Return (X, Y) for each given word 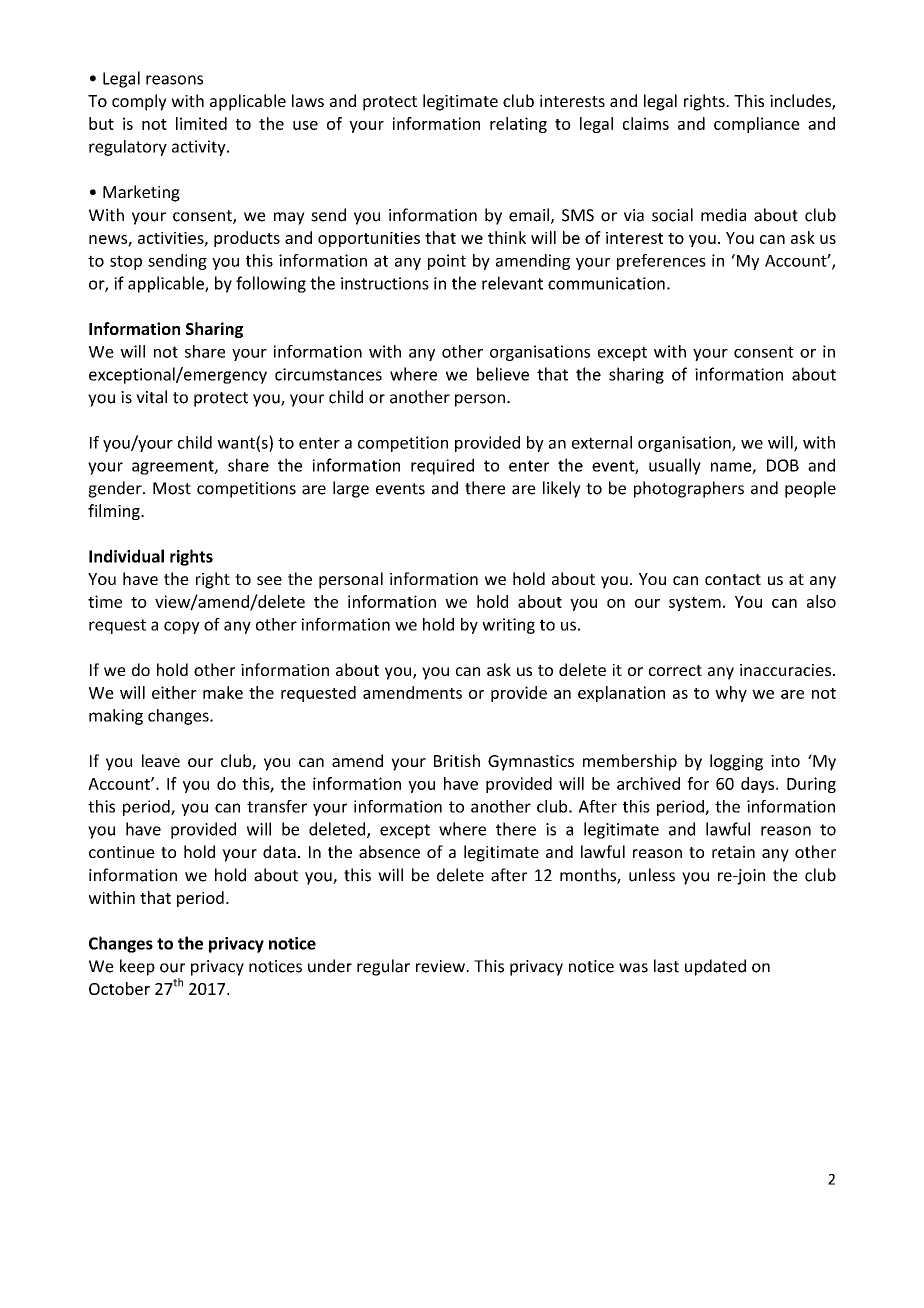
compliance (757, 125)
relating (518, 125)
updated (715, 967)
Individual (126, 556)
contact (733, 579)
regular (383, 967)
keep (137, 967)
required (442, 466)
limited (201, 123)
